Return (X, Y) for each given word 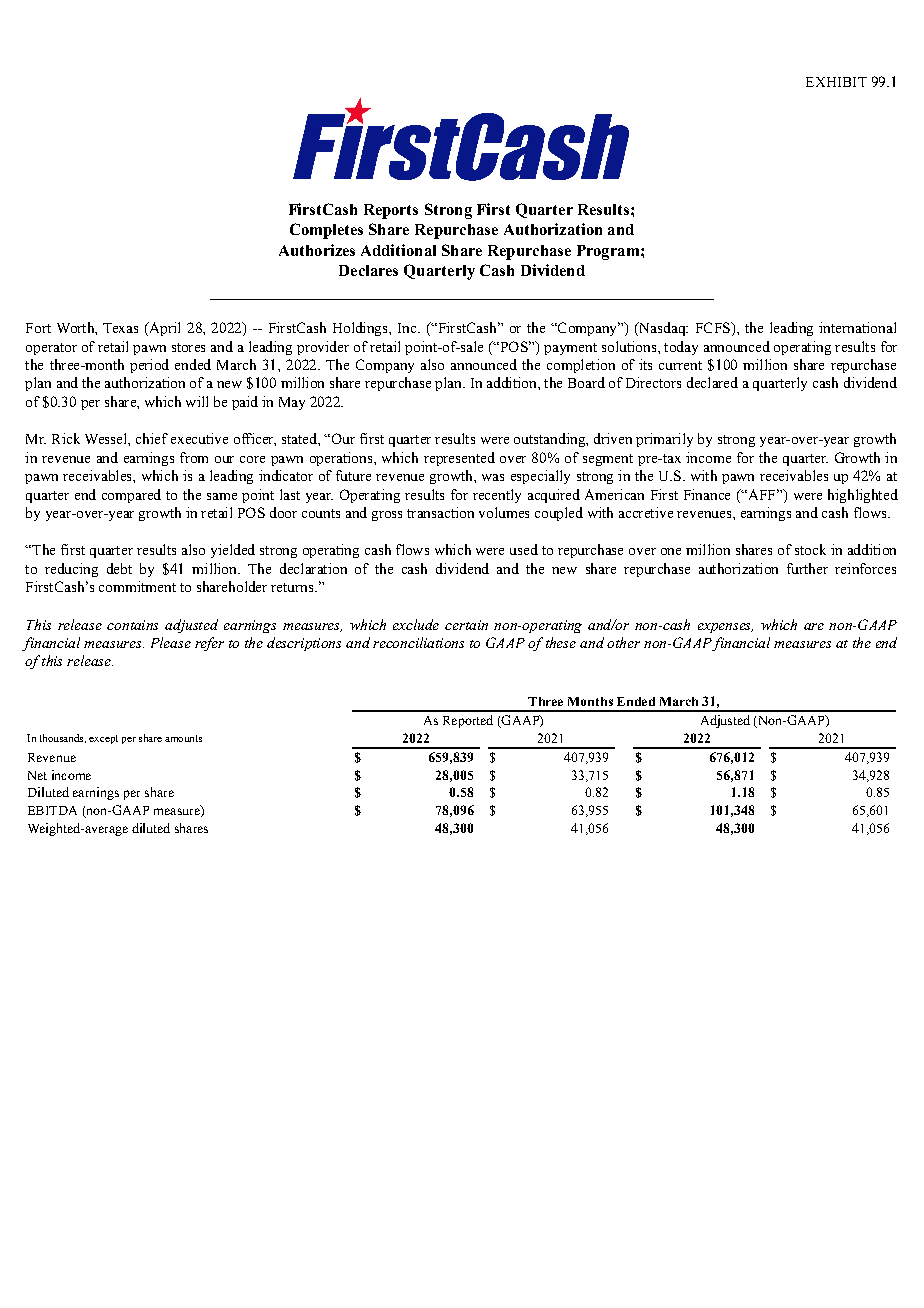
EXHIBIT (836, 82)
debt (119, 568)
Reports (391, 211)
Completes (326, 231)
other (623, 642)
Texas (120, 328)
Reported (468, 721)
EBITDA (52, 810)
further (807, 568)
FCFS (714, 327)
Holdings (361, 329)
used (524, 549)
